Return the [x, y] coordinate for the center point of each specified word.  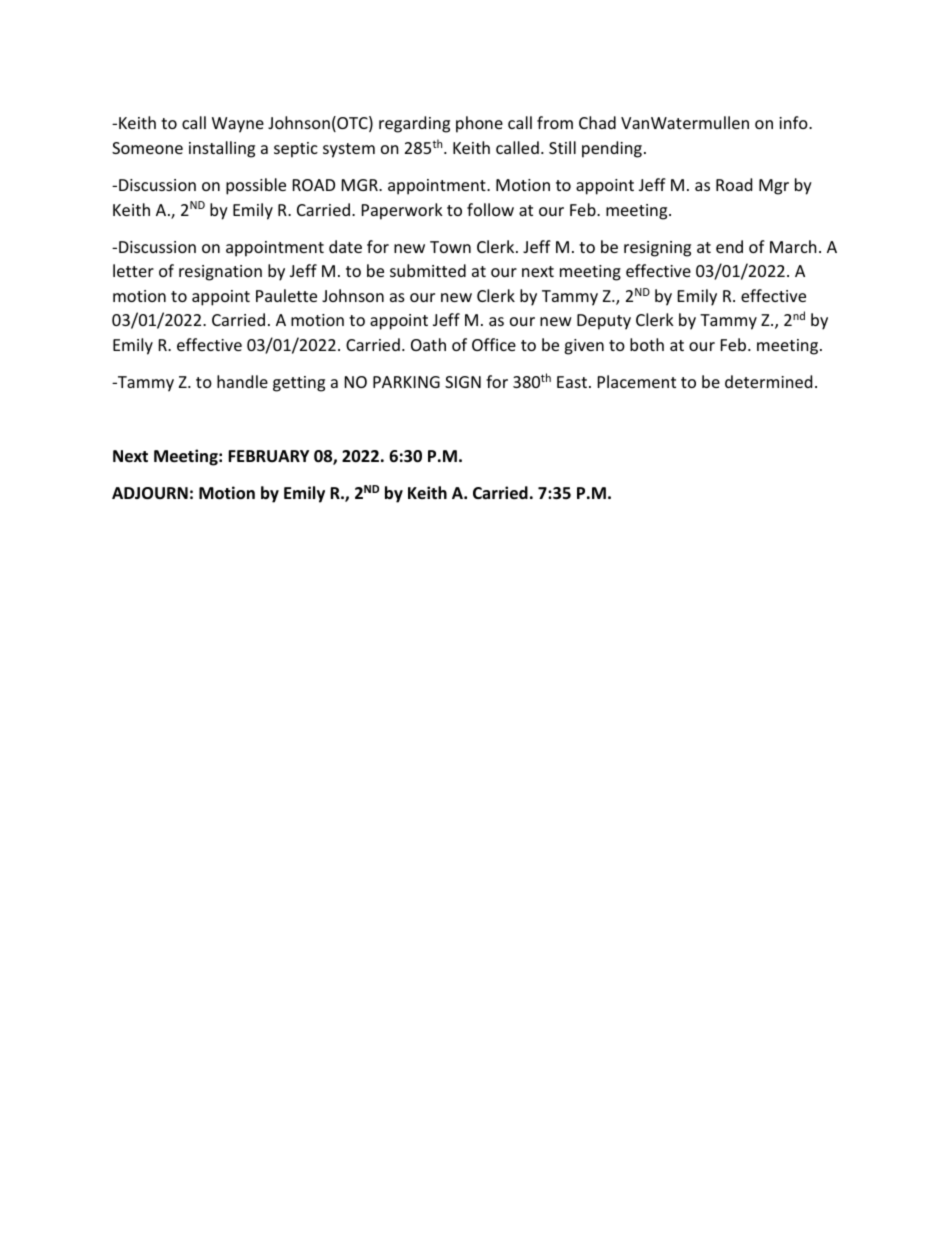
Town [450, 247]
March [793, 246]
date [345, 246]
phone [479, 124]
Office [494, 344]
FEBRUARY [268, 456]
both [647, 344]
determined [768, 381]
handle [242, 381]
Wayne [238, 125]
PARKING [406, 382]
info [794, 122]
